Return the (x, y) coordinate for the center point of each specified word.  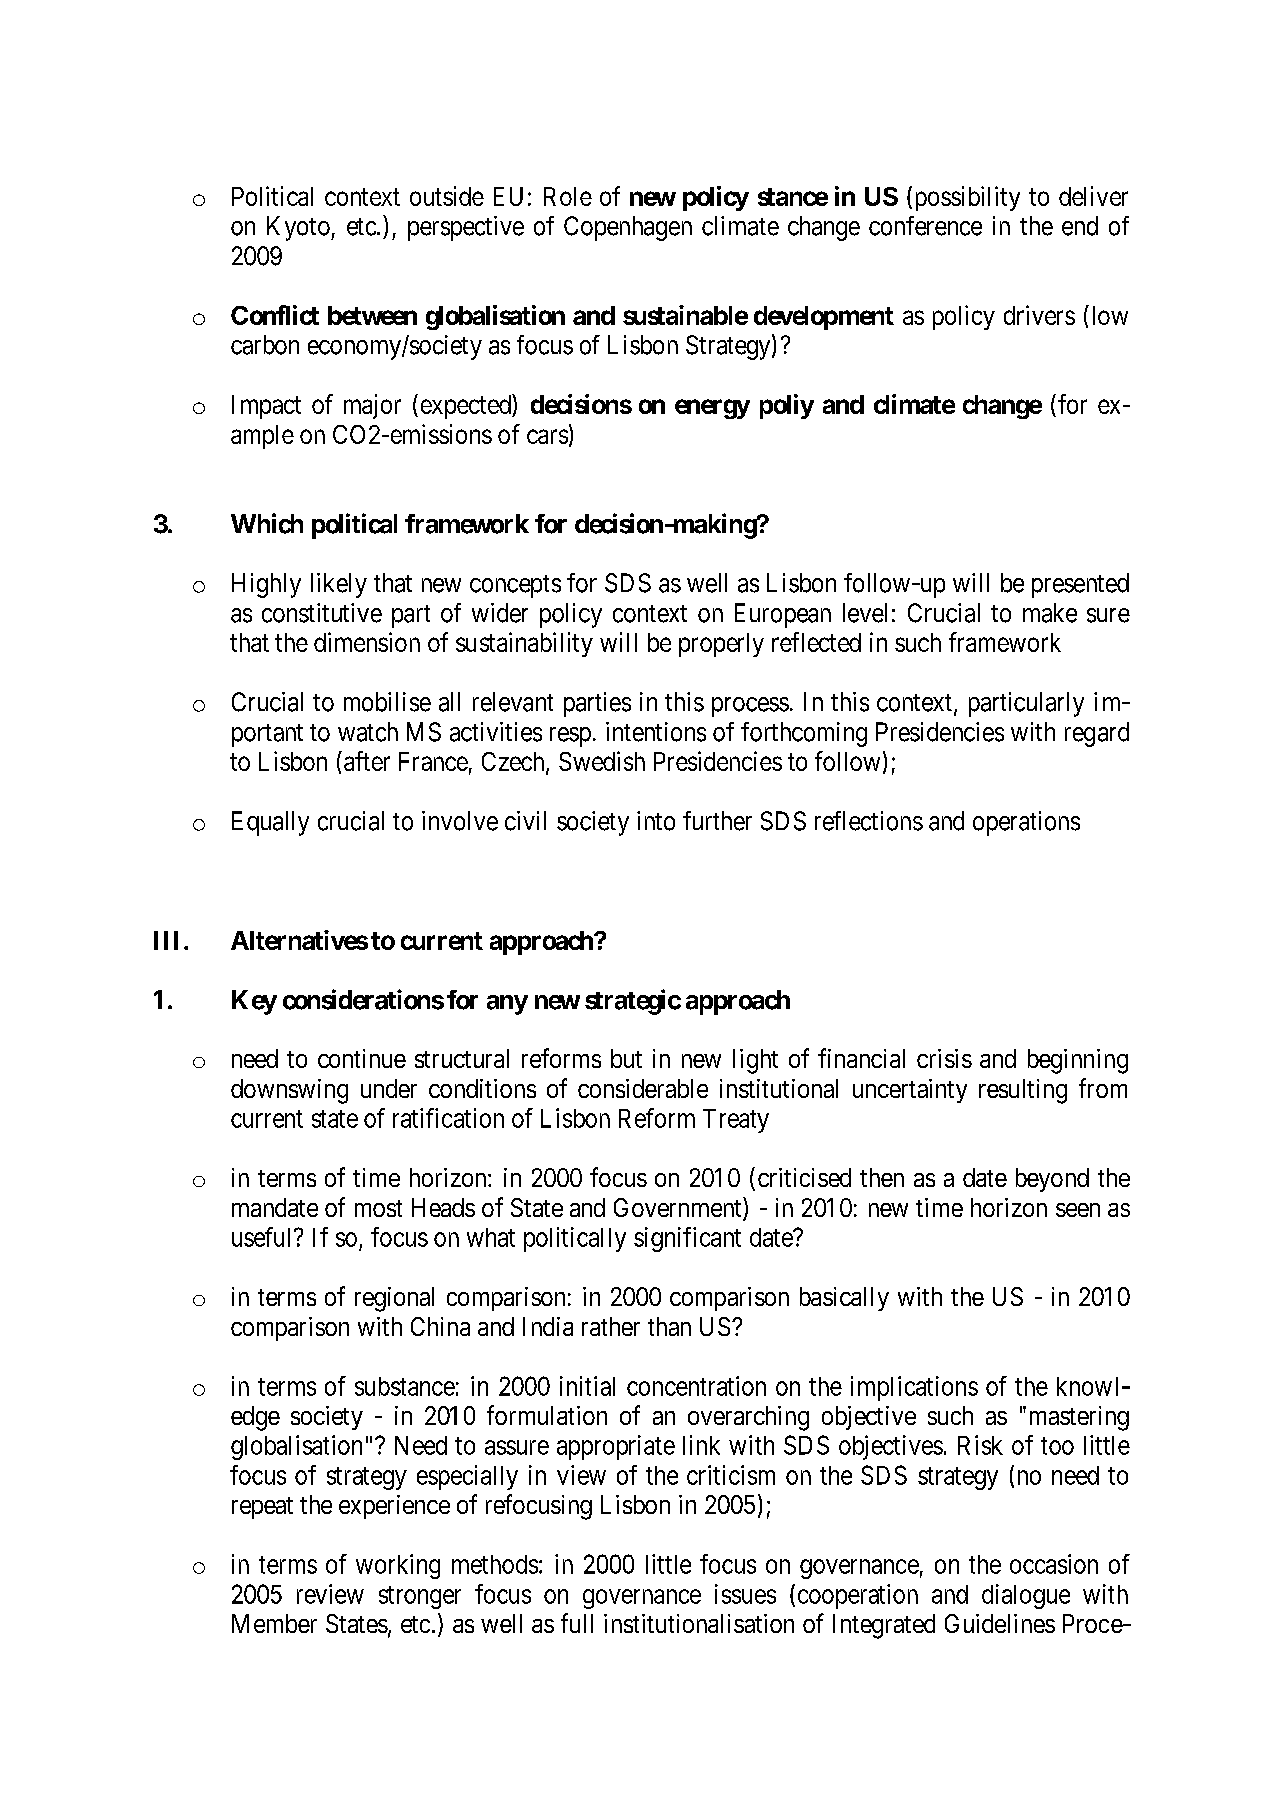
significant (687, 1239)
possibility (965, 198)
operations (1026, 823)
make (1050, 613)
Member (274, 1623)
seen (1078, 1210)
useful (263, 1237)
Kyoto (299, 228)
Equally (270, 823)
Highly (266, 585)
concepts (515, 586)
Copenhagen (628, 228)
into (656, 821)
